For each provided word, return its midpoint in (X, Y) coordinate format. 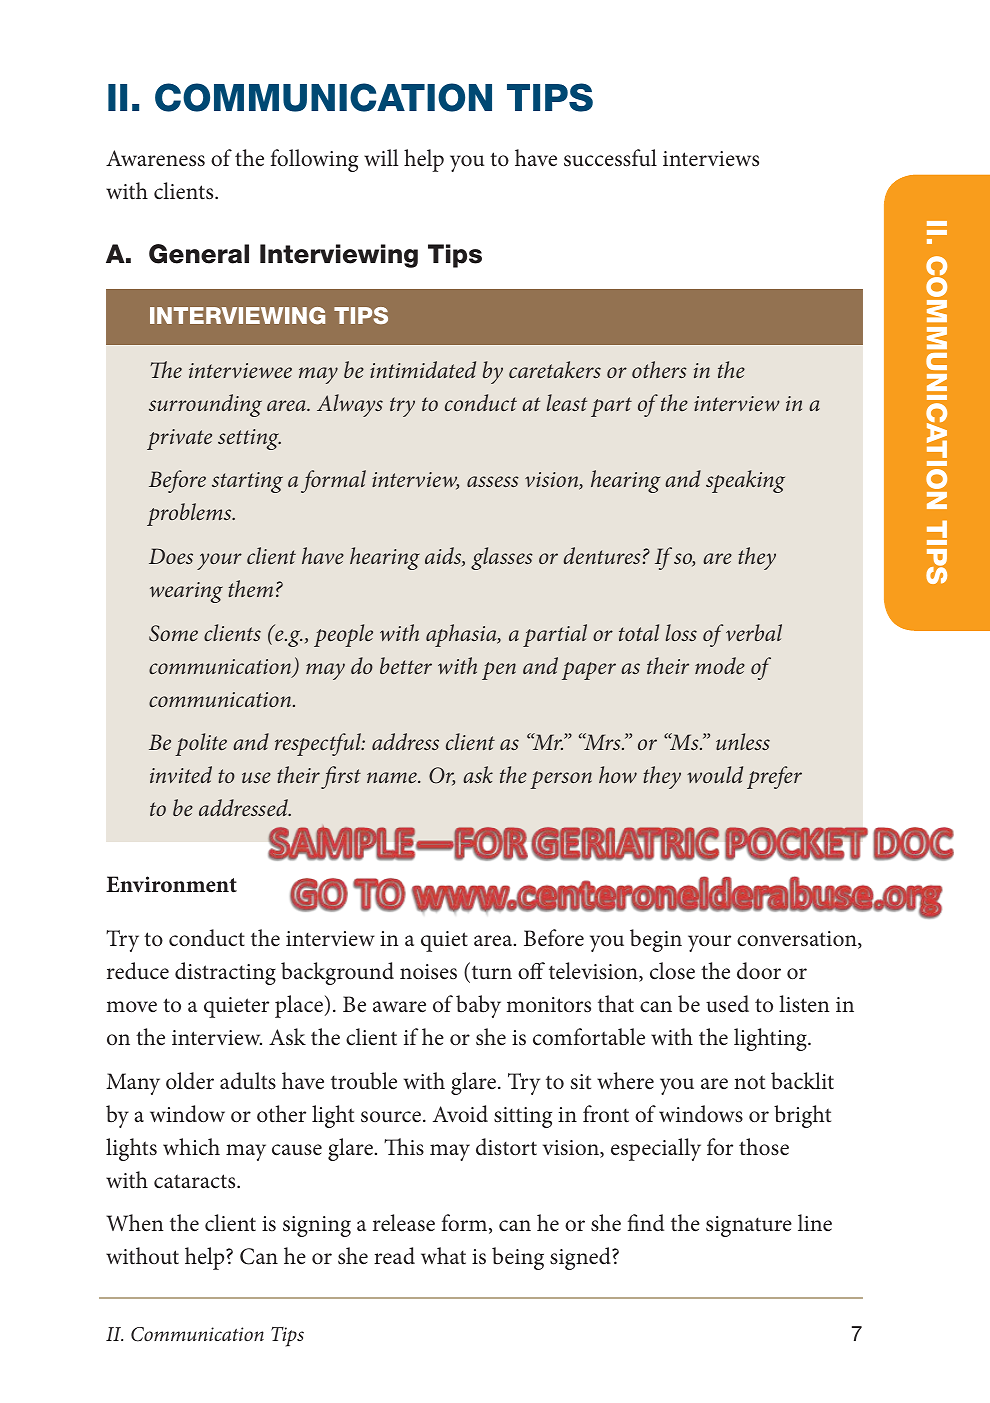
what (443, 1256)
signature (749, 1226)
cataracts (196, 1181)
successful (610, 158)
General (199, 254)
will (381, 157)
